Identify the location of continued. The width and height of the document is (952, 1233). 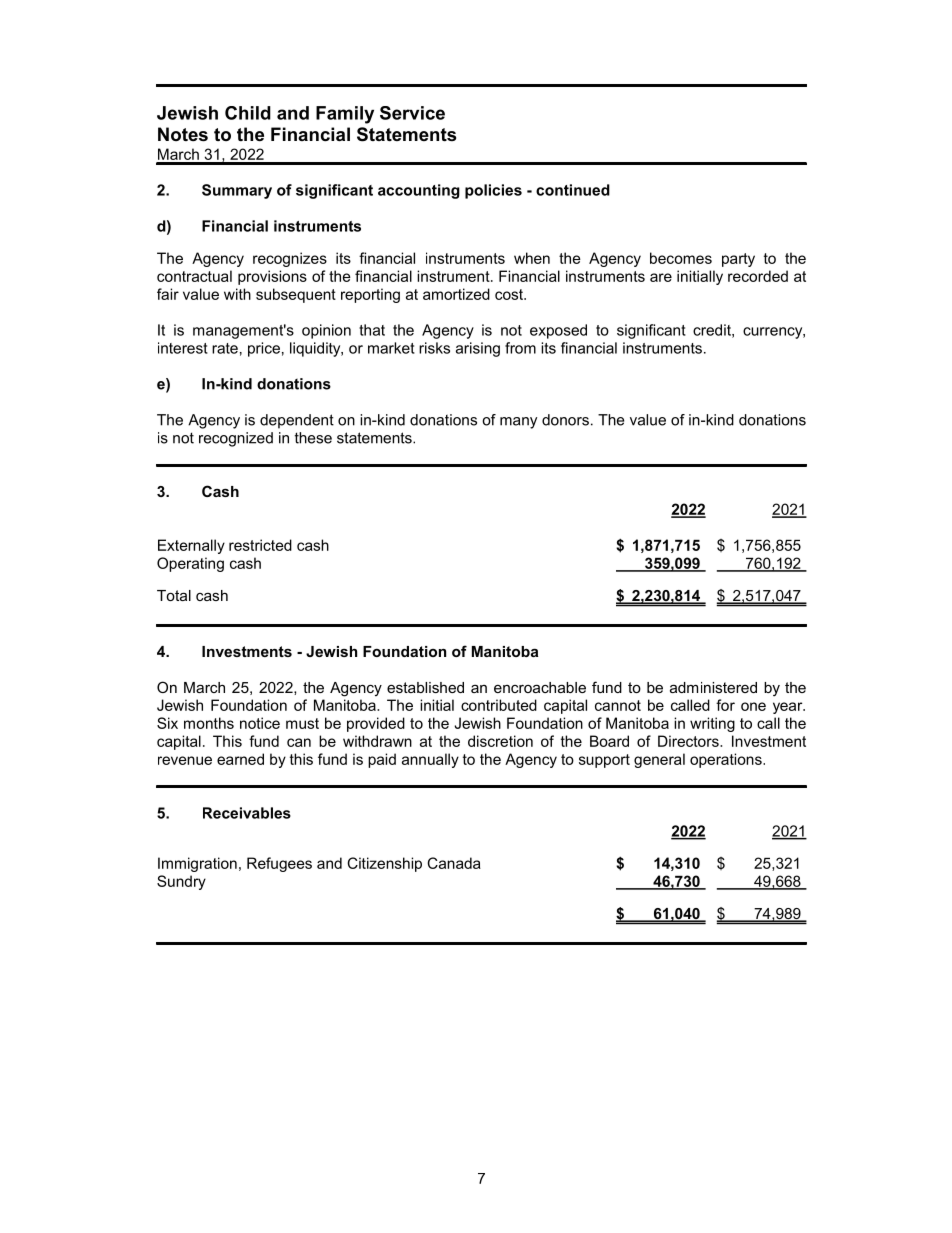
(573, 190).
